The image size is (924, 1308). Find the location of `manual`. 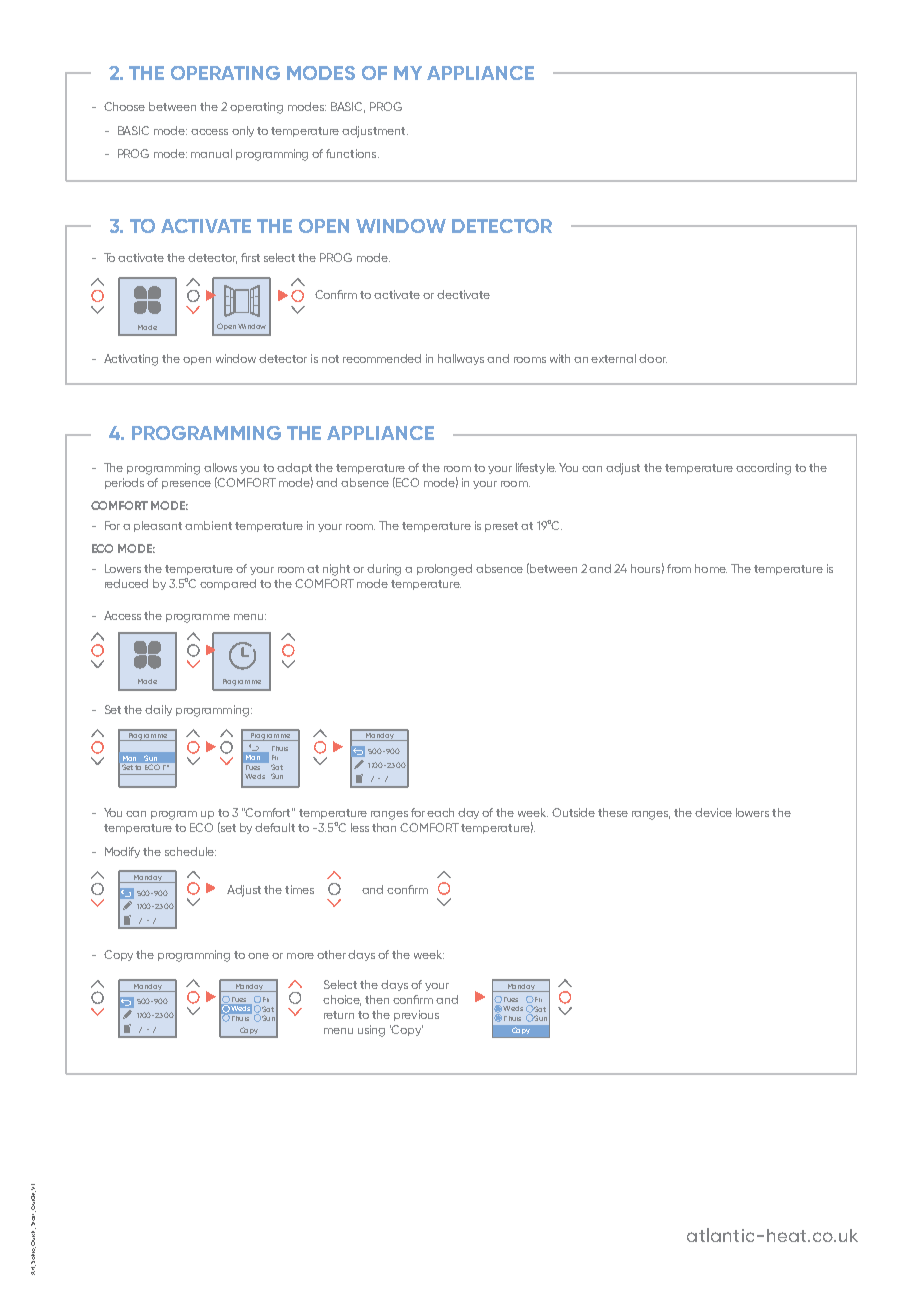

manual is located at coordinates (211, 153).
